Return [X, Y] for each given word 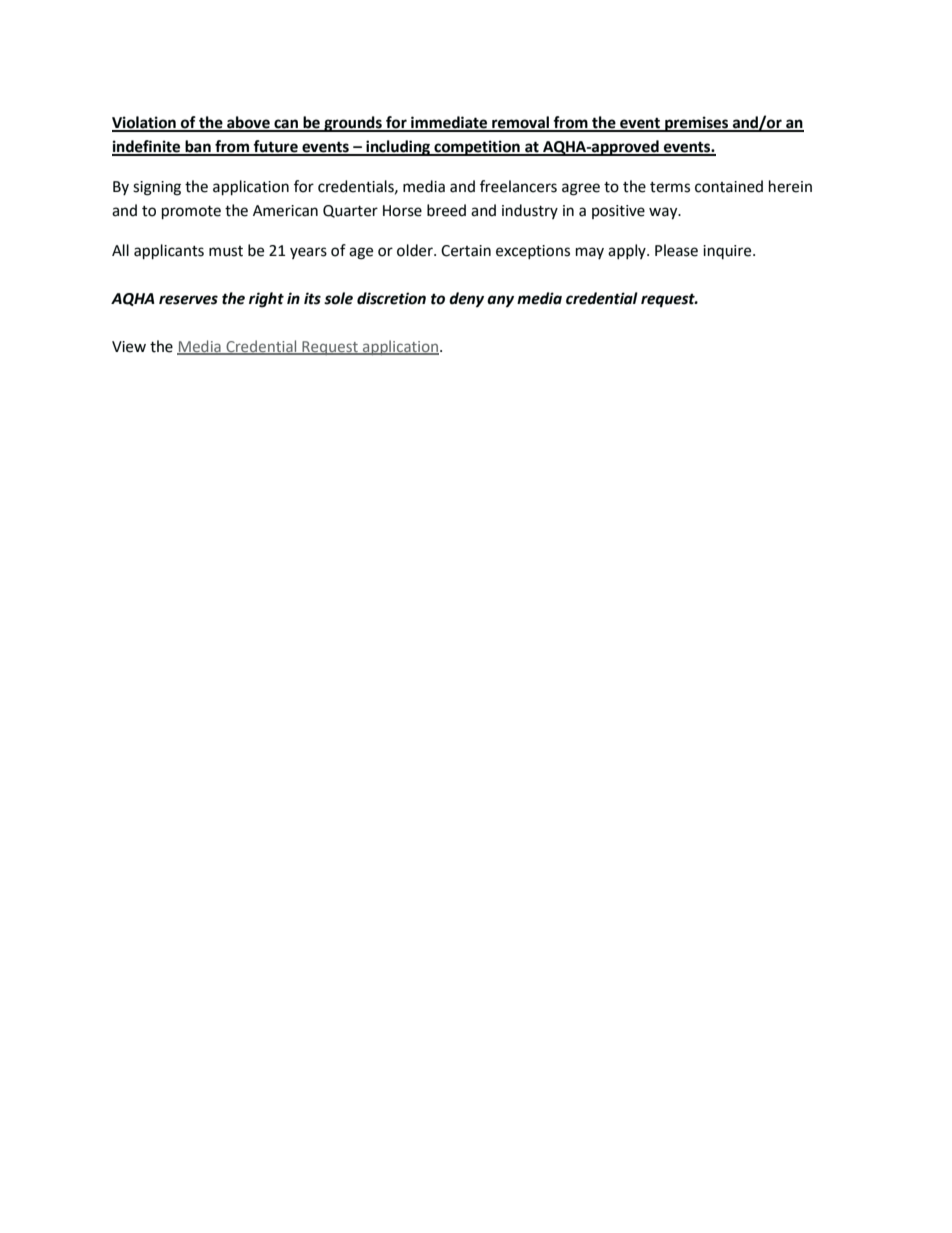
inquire [728, 252]
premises [697, 124]
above [248, 123]
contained [729, 186]
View [129, 347]
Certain [466, 251]
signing [157, 188]
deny [466, 300]
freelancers [518, 186]
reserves [188, 300]
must [226, 251]
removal [520, 123]
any [500, 301]
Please [676, 250]
